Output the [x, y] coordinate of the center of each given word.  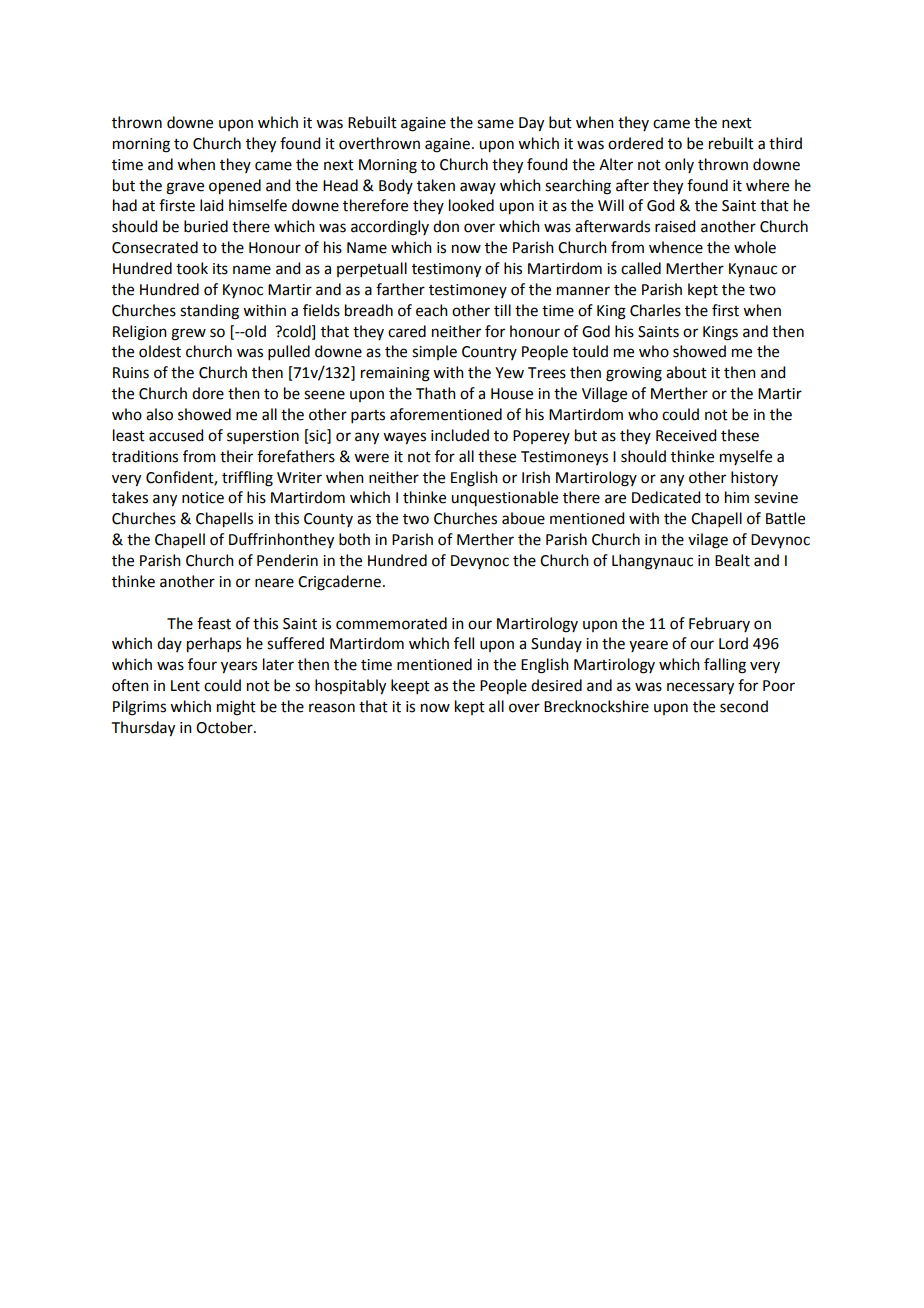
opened [235, 187]
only [679, 165]
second [744, 706]
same [495, 124]
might [236, 708]
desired [556, 685]
